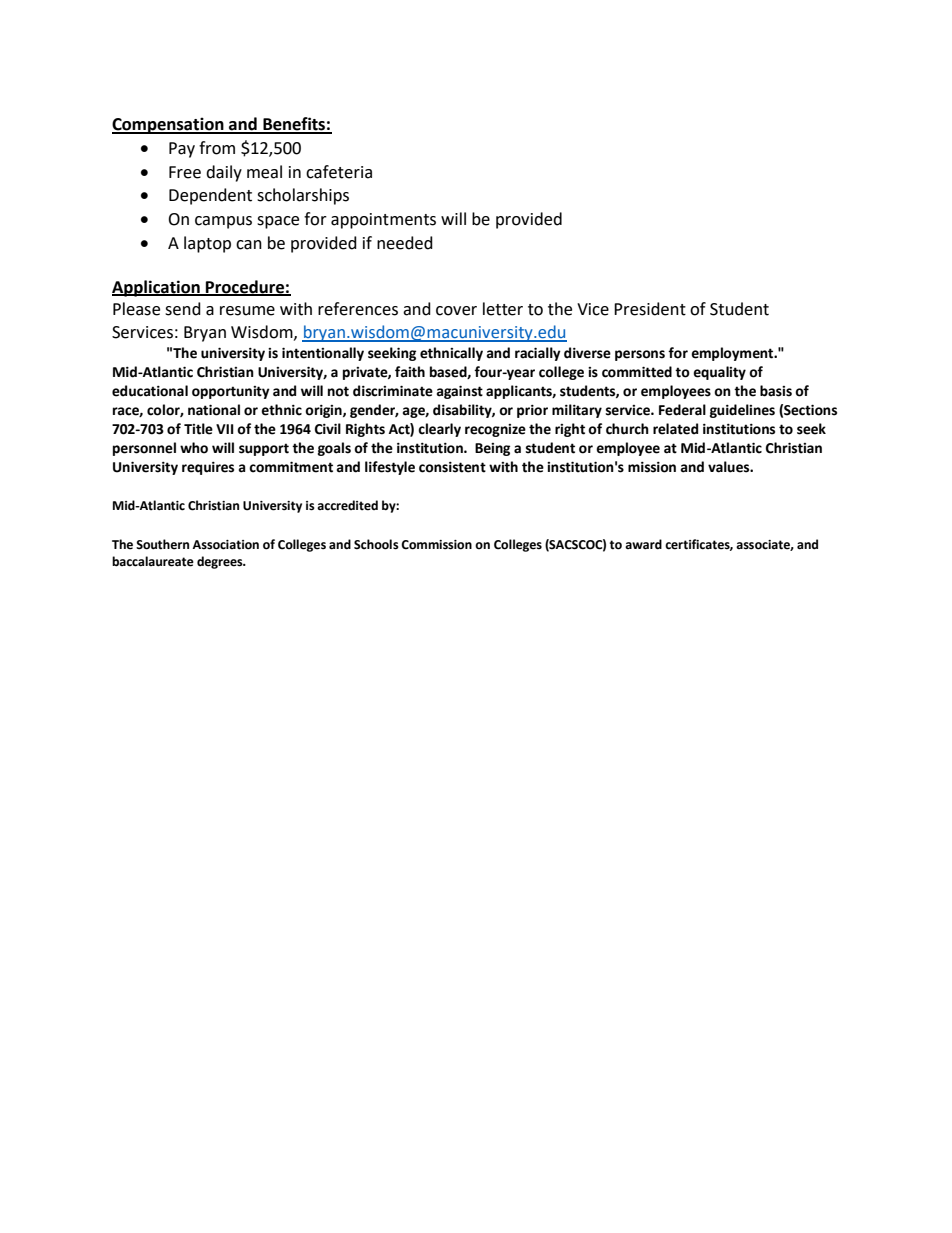 The width and height of the image is (952, 1233). Describe the element at coordinates (217, 148) in the image. I see `from` at that location.
